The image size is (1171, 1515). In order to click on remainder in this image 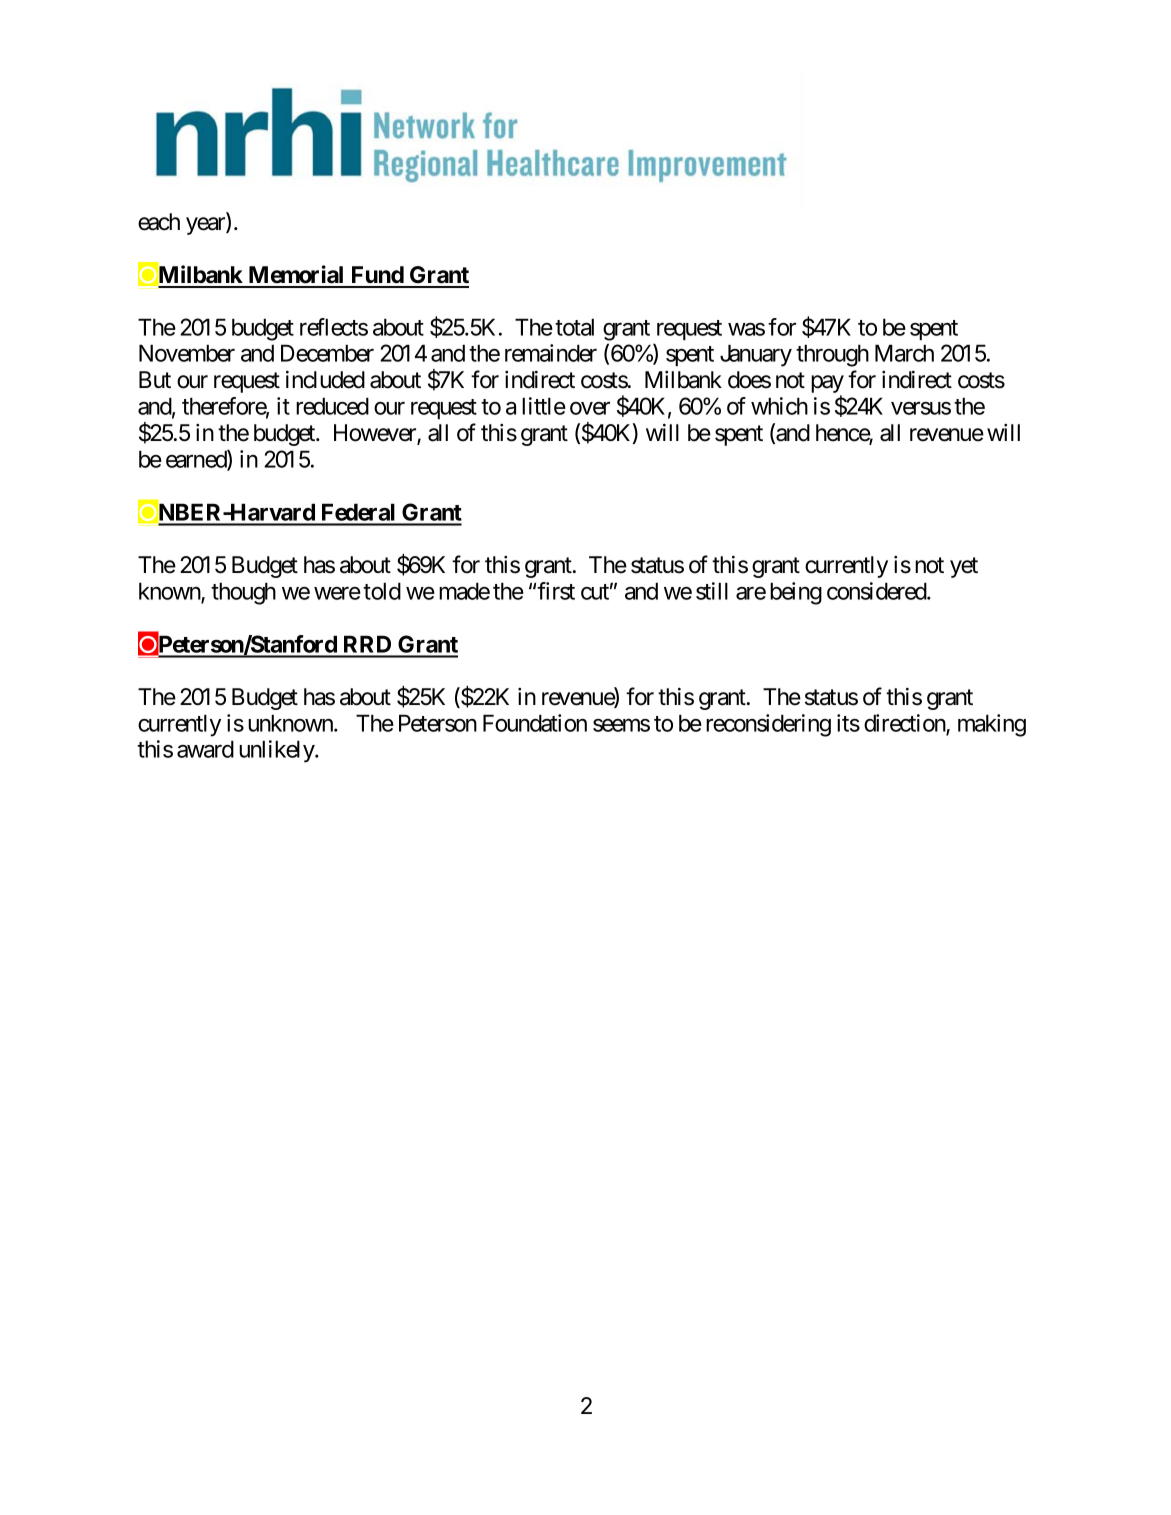, I will do `click(551, 353)`.
